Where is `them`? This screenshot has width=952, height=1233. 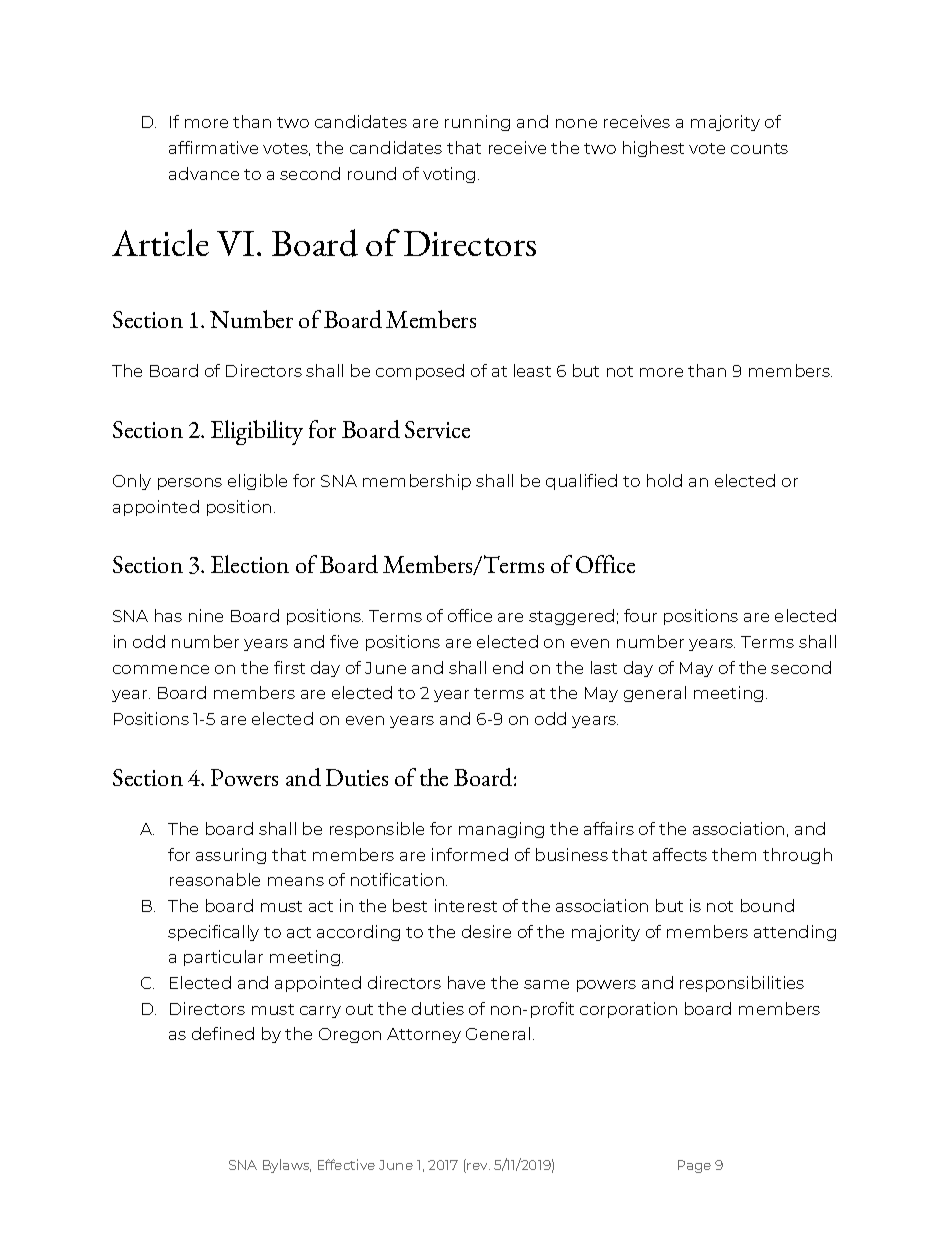
them is located at coordinates (734, 854).
